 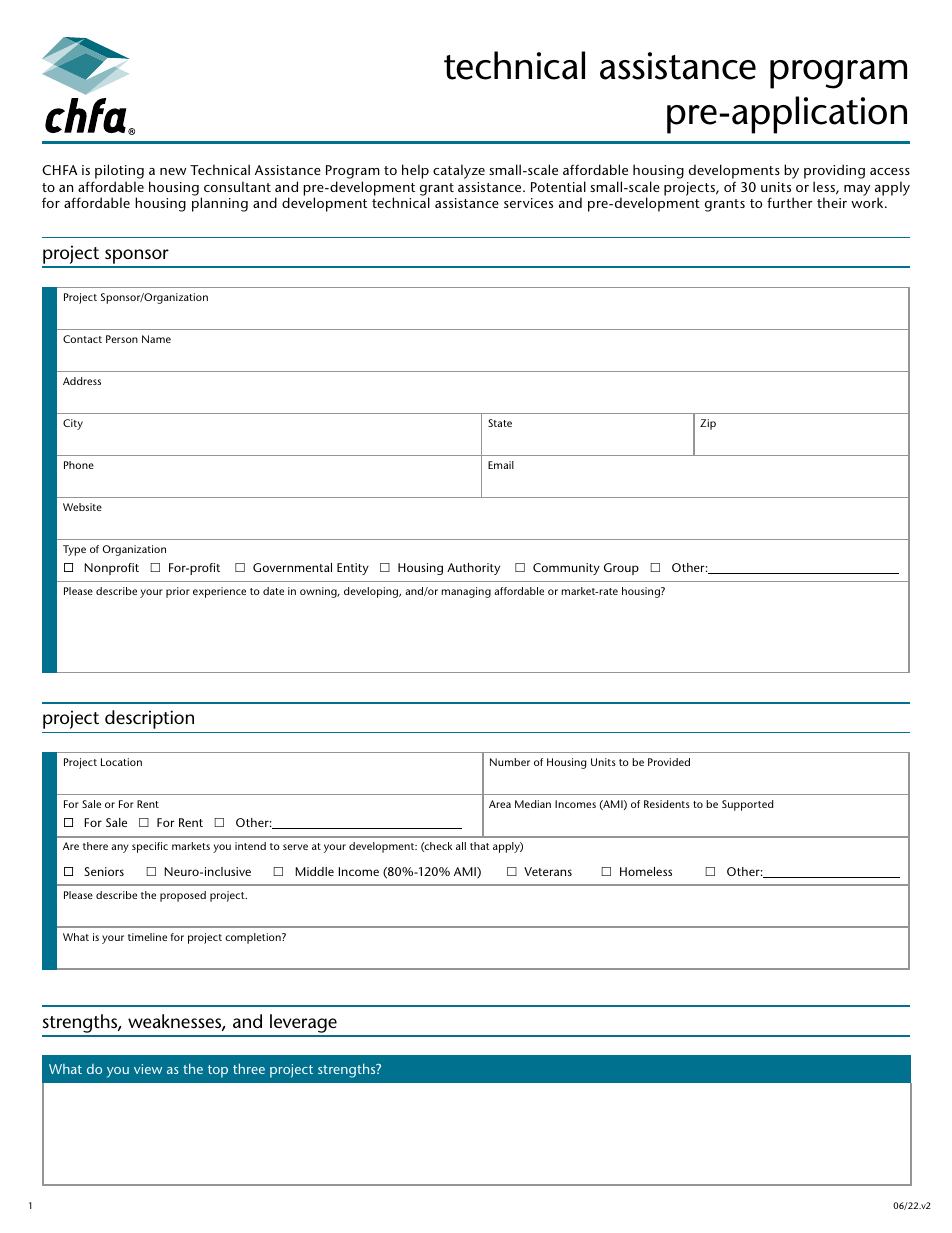 I want to click on further, so click(x=790, y=202).
